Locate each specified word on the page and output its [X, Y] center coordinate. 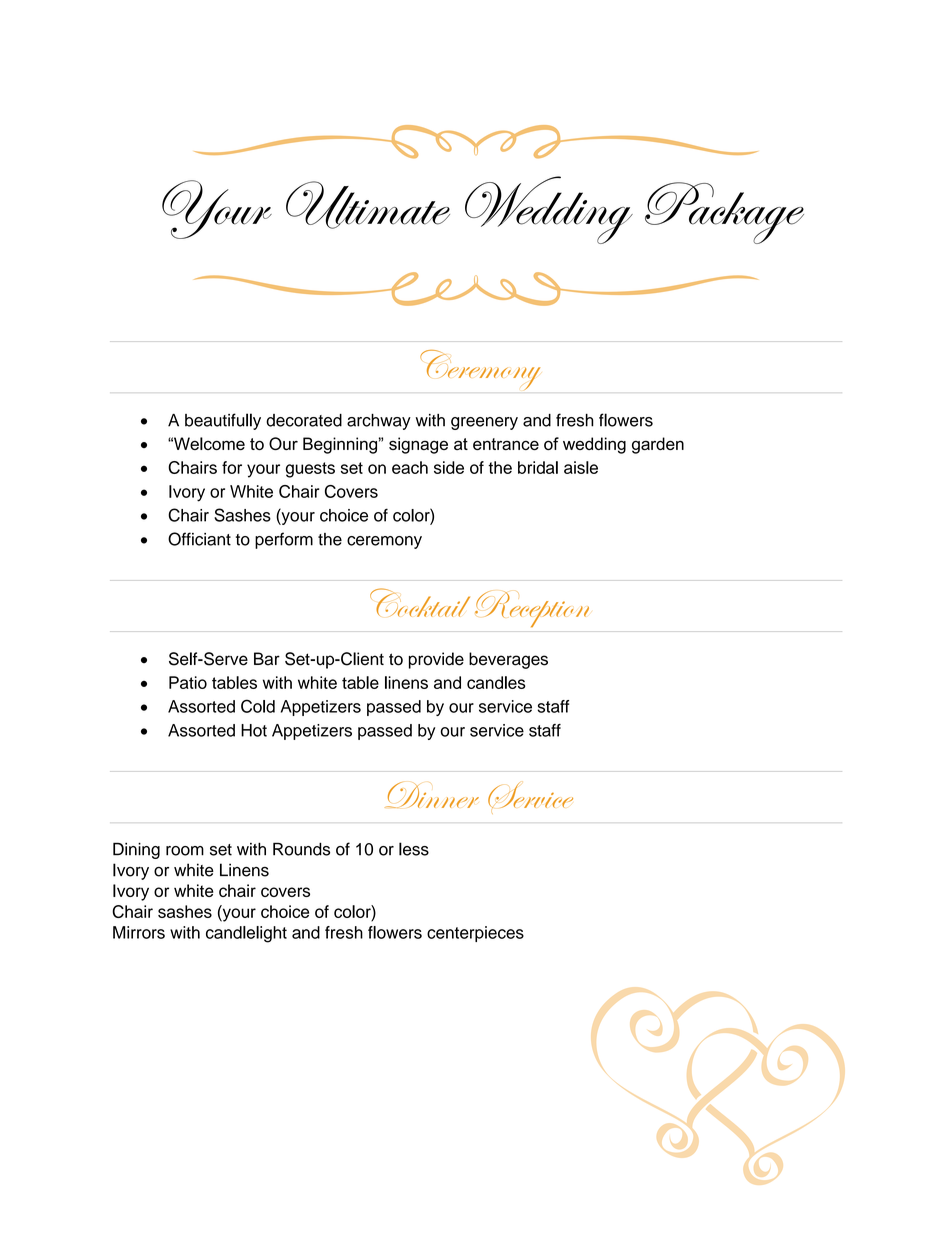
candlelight [246, 934]
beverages [508, 660]
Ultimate [368, 205]
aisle [581, 467]
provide [436, 660]
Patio [188, 682]
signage [418, 445]
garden [658, 445]
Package [724, 213]
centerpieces [475, 934]
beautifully [223, 421]
